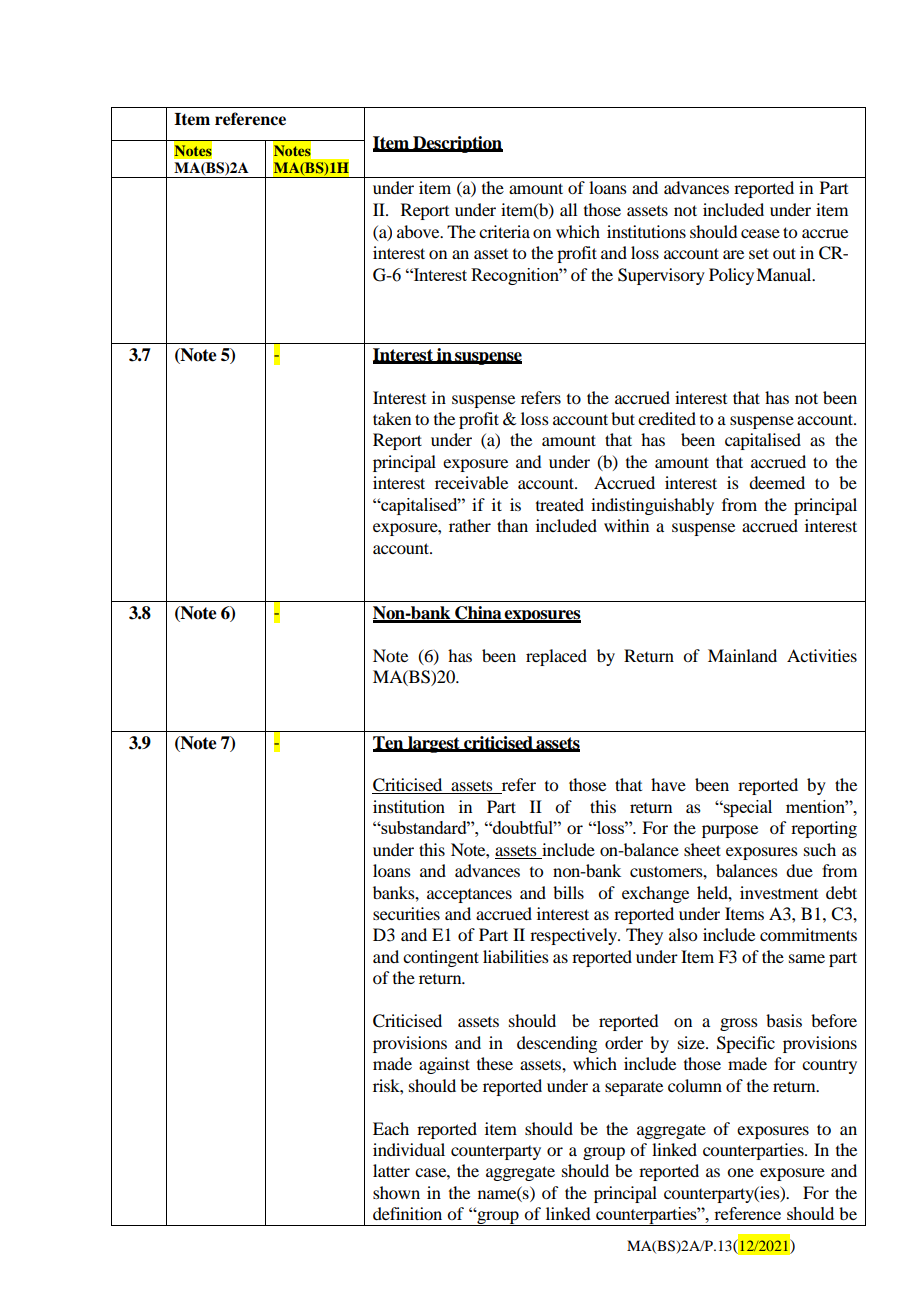 The image size is (924, 1309). I want to click on deemed, so click(777, 482).
